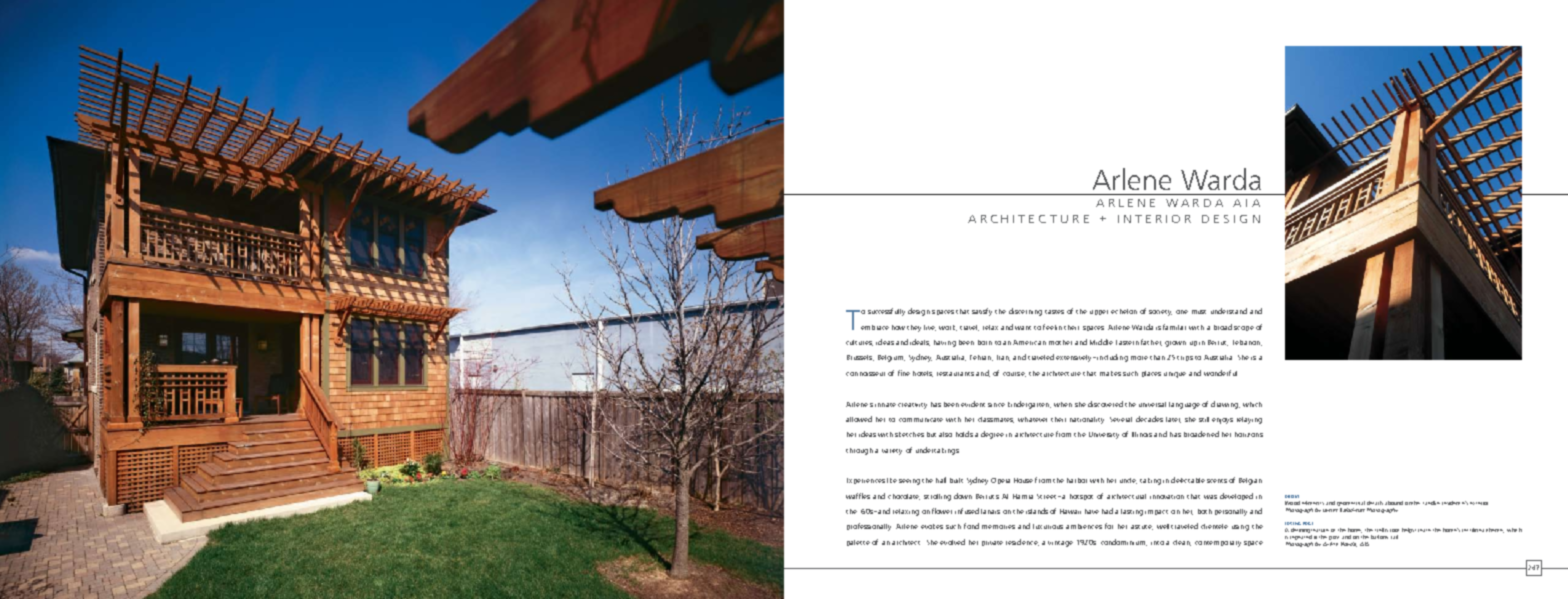 The height and width of the page is (599, 1568). What do you see at coordinates (1249, 420) in the page?
I see `relaying` at bounding box center [1249, 420].
